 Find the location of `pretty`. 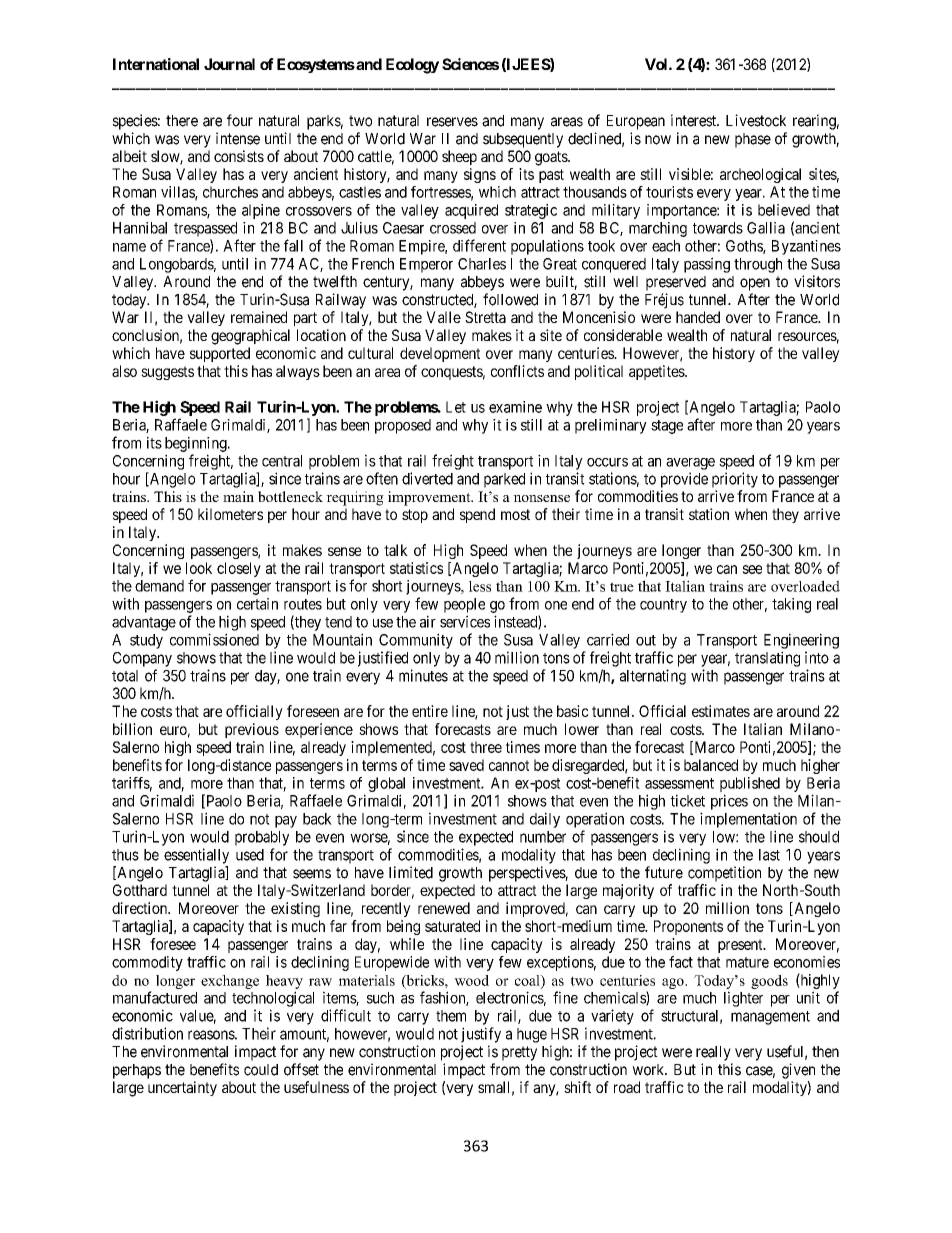

pretty is located at coordinates (519, 1053).
